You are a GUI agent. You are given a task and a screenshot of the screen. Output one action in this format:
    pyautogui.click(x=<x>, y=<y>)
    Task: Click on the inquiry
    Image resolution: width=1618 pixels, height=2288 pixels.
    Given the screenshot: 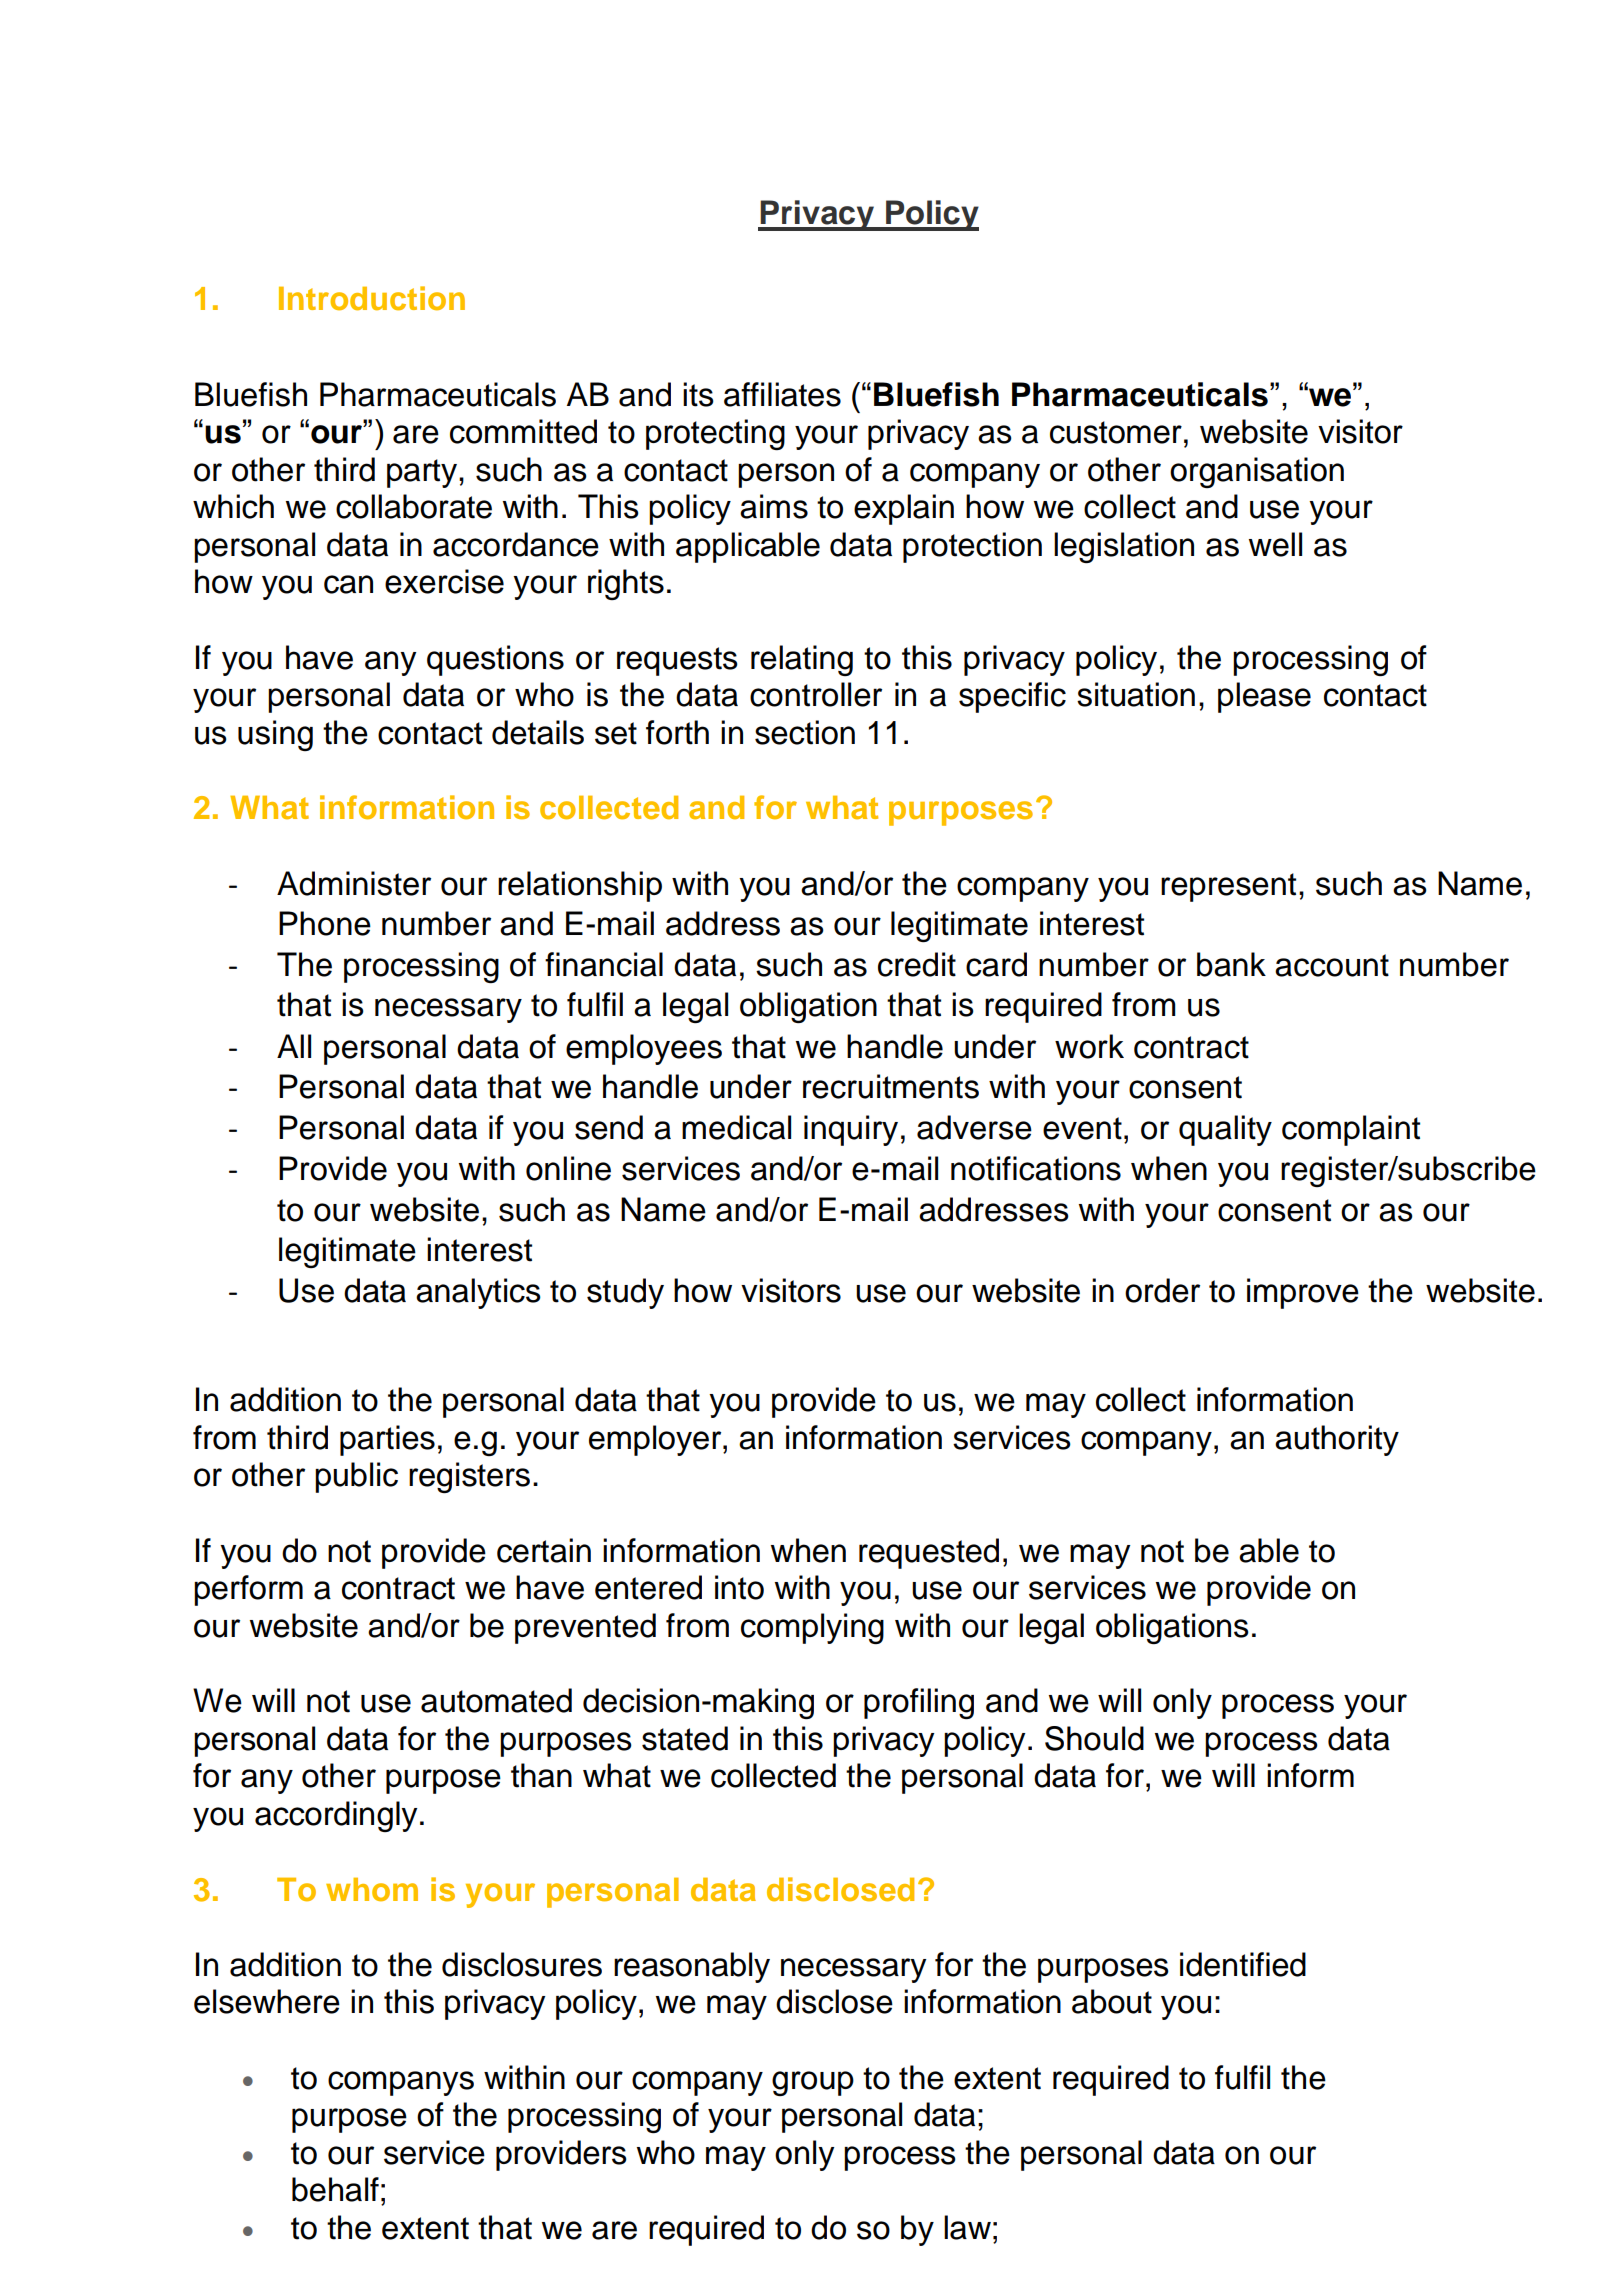 What is the action you would take?
    pyautogui.click(x=851, y=1130)
